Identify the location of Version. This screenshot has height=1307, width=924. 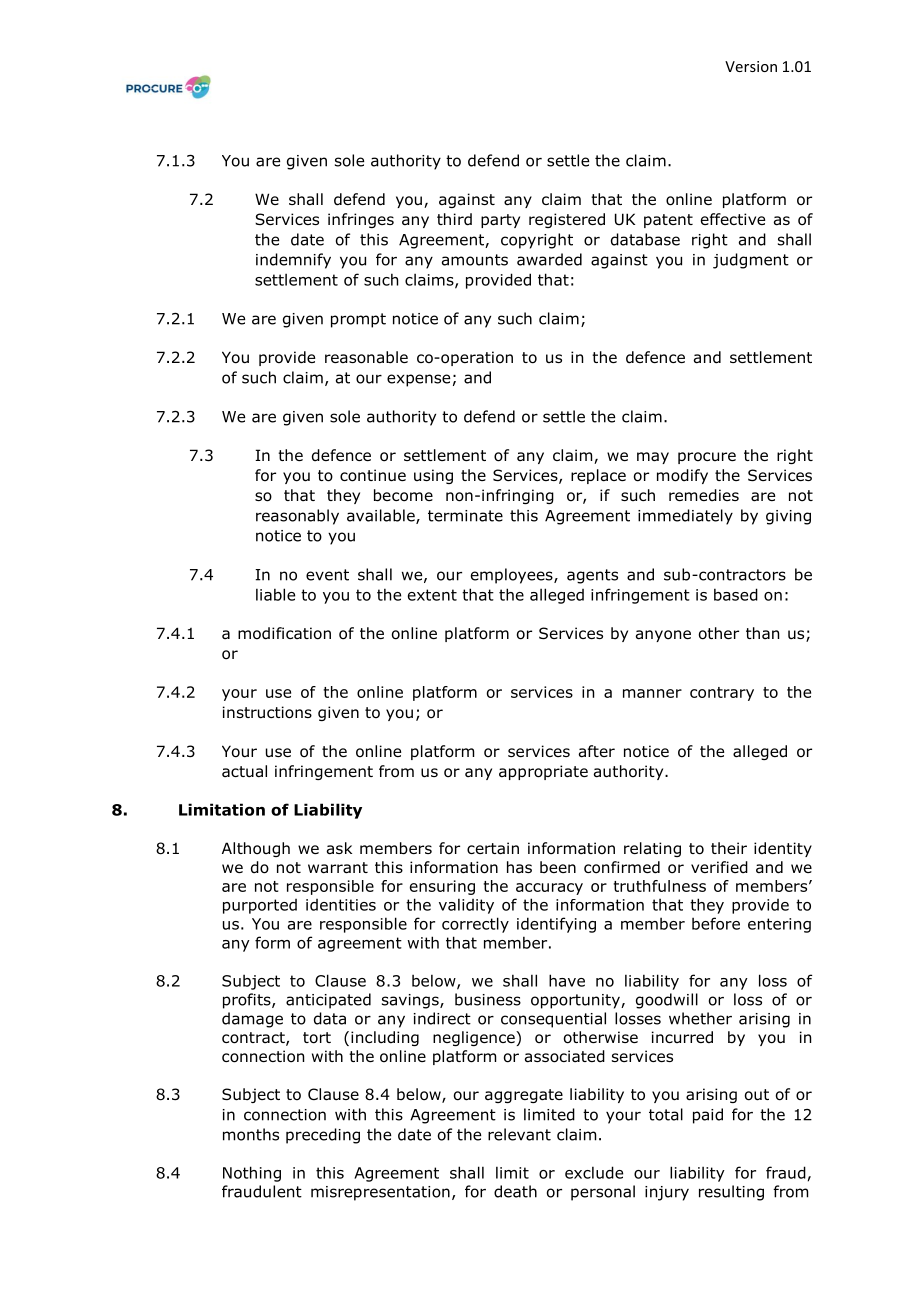
(751, 66).
